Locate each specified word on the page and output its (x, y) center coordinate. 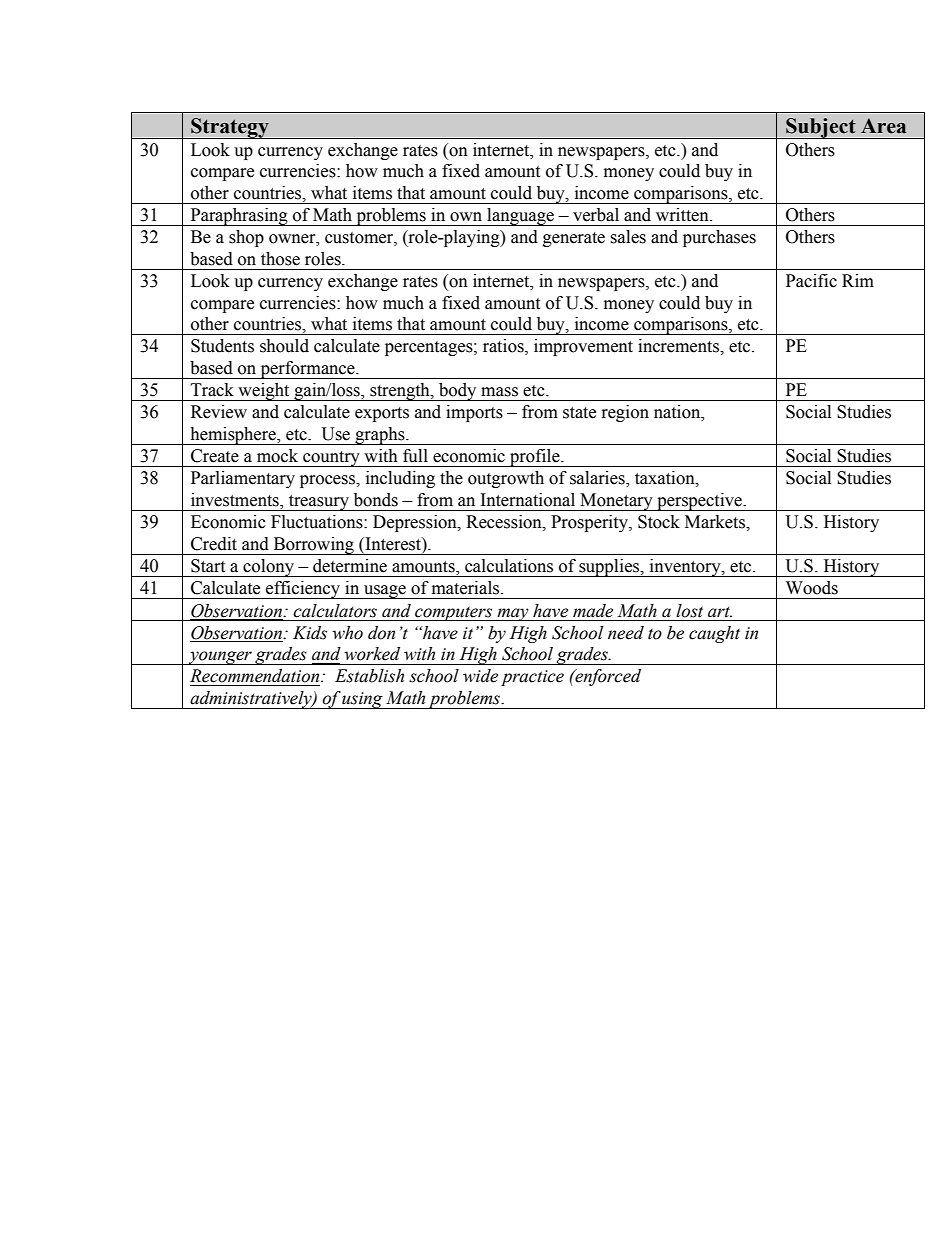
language (520, 217)
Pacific (811, 281)
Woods (812, 588)
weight (264, 392)
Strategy (230, 128)
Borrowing (313, 546)
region (625, 413)
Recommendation (256, 676)
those (280, 259)
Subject (821, 128)
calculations (509, 566)
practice (532, 678)
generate (574, 239)
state (579, 413)
